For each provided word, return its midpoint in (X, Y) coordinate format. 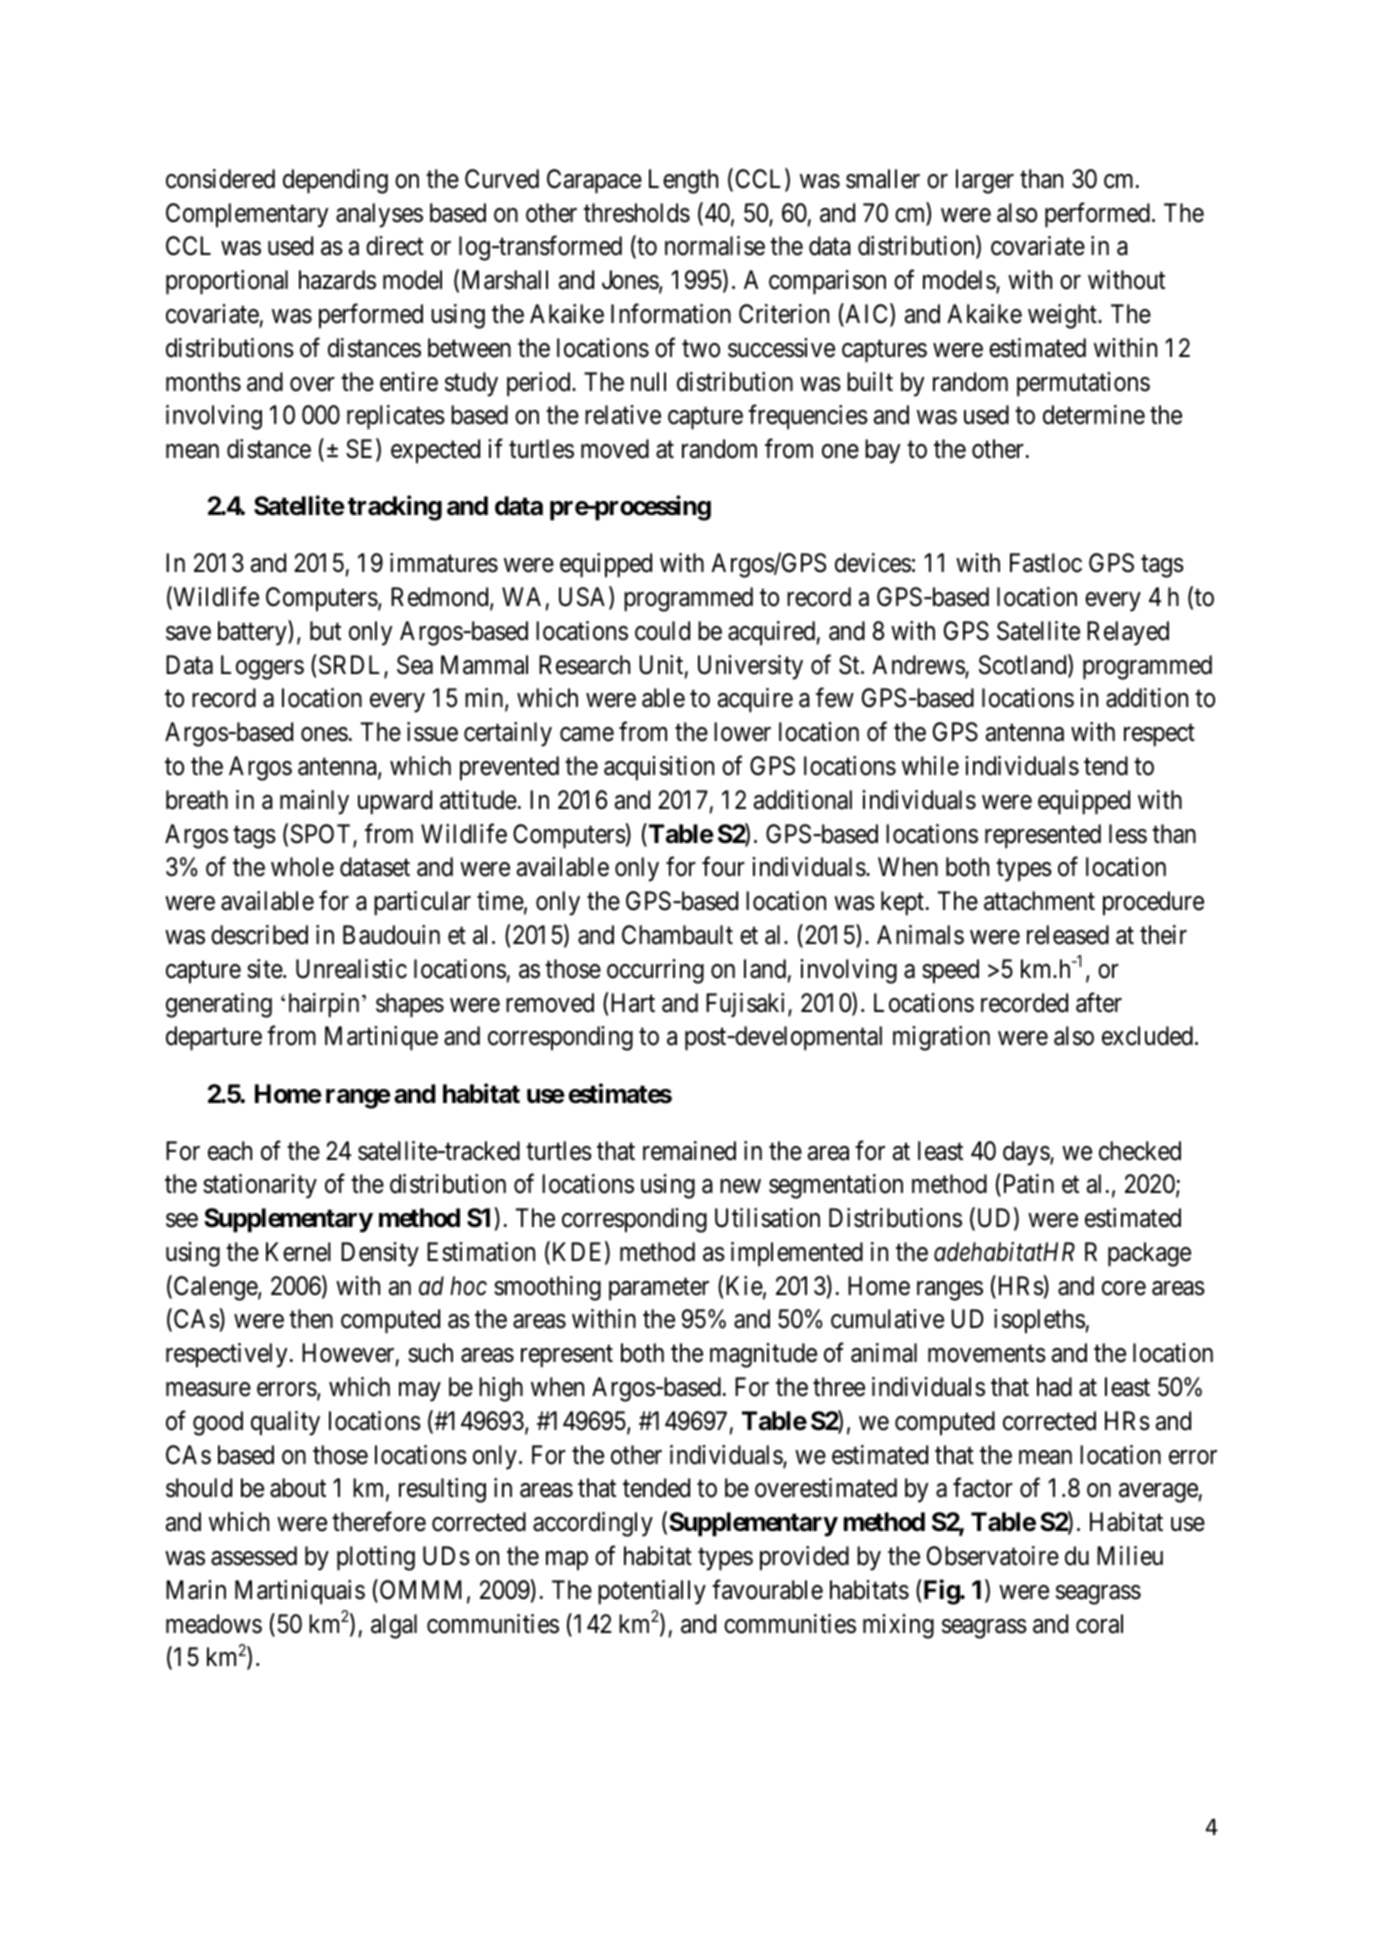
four (723, 867)
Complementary (247, 215)
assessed (254, 1556)
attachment (1039, 901)
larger (985, 181)
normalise (715, 246)
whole (302, 867)
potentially (652, 1592)
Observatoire (993, 1556)
